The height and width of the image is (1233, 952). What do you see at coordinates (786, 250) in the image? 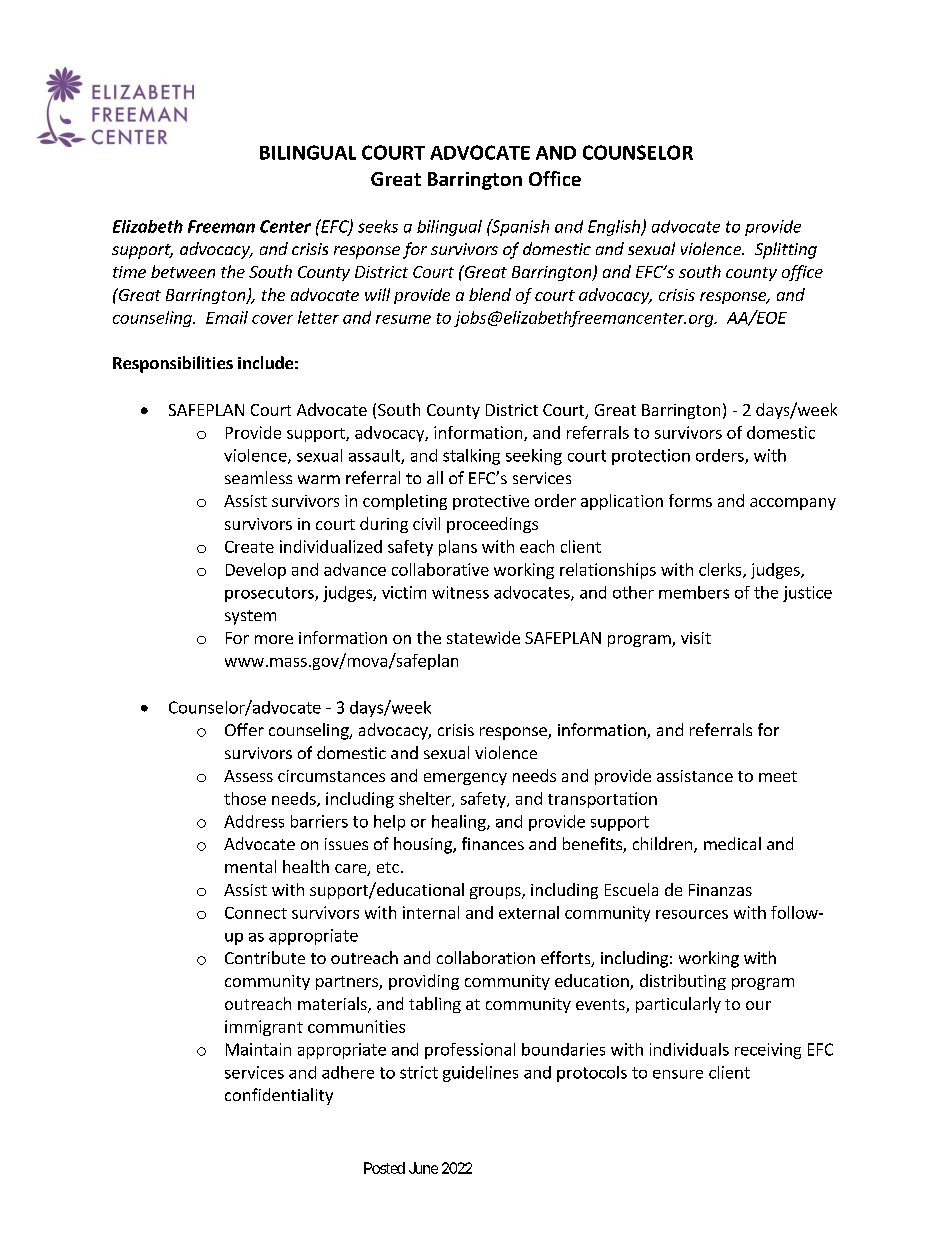
I see `Splitting` at bounding box center [786, 250].
